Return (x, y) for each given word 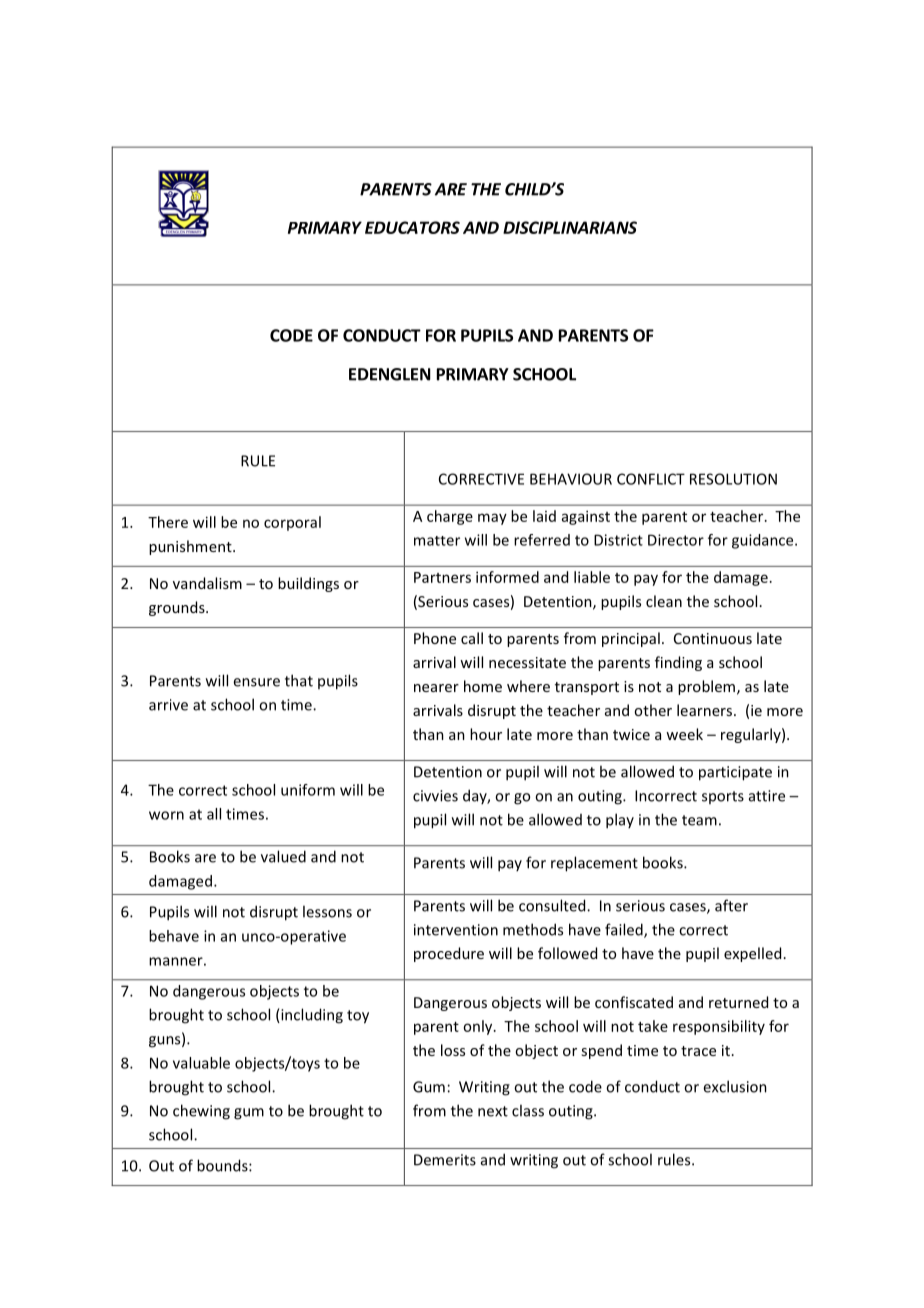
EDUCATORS (412, 227)
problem (708, 687)
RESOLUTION (733, 479)
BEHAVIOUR (571, 479)
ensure (256, 682)
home (483, 686)
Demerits (445, 1160)
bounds (223, 1165)
